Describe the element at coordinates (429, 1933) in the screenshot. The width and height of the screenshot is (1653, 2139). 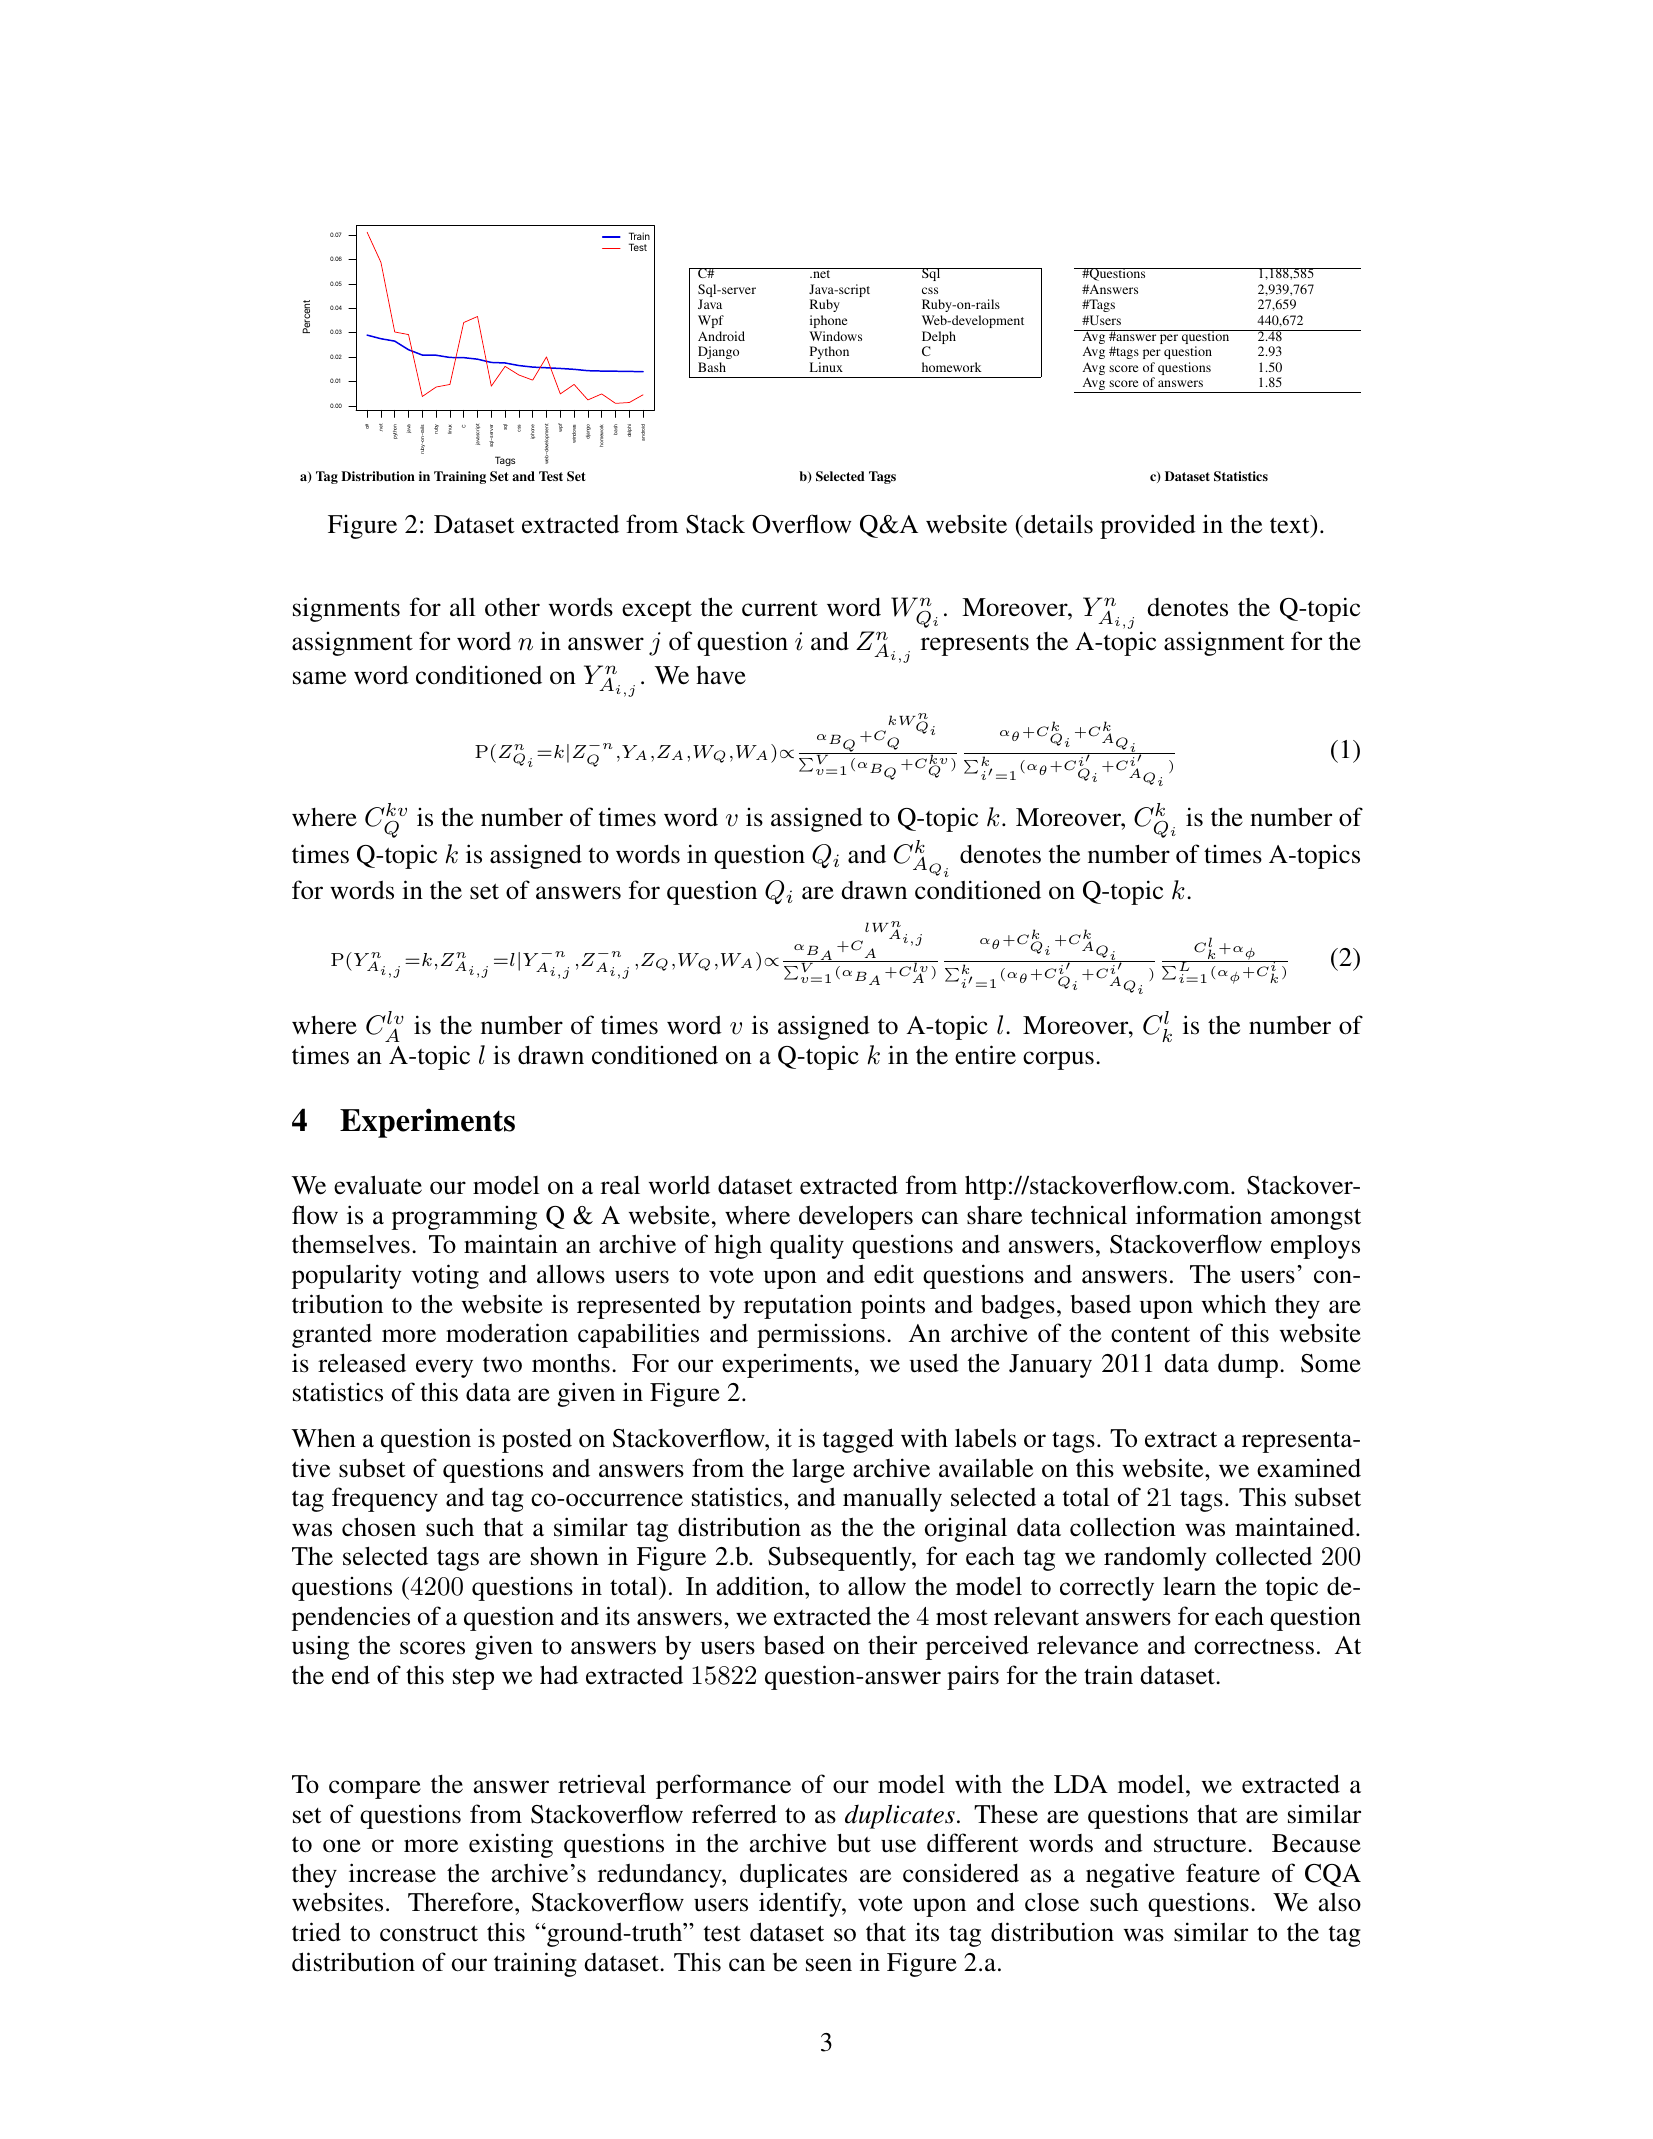
I see `construct` at that location.
